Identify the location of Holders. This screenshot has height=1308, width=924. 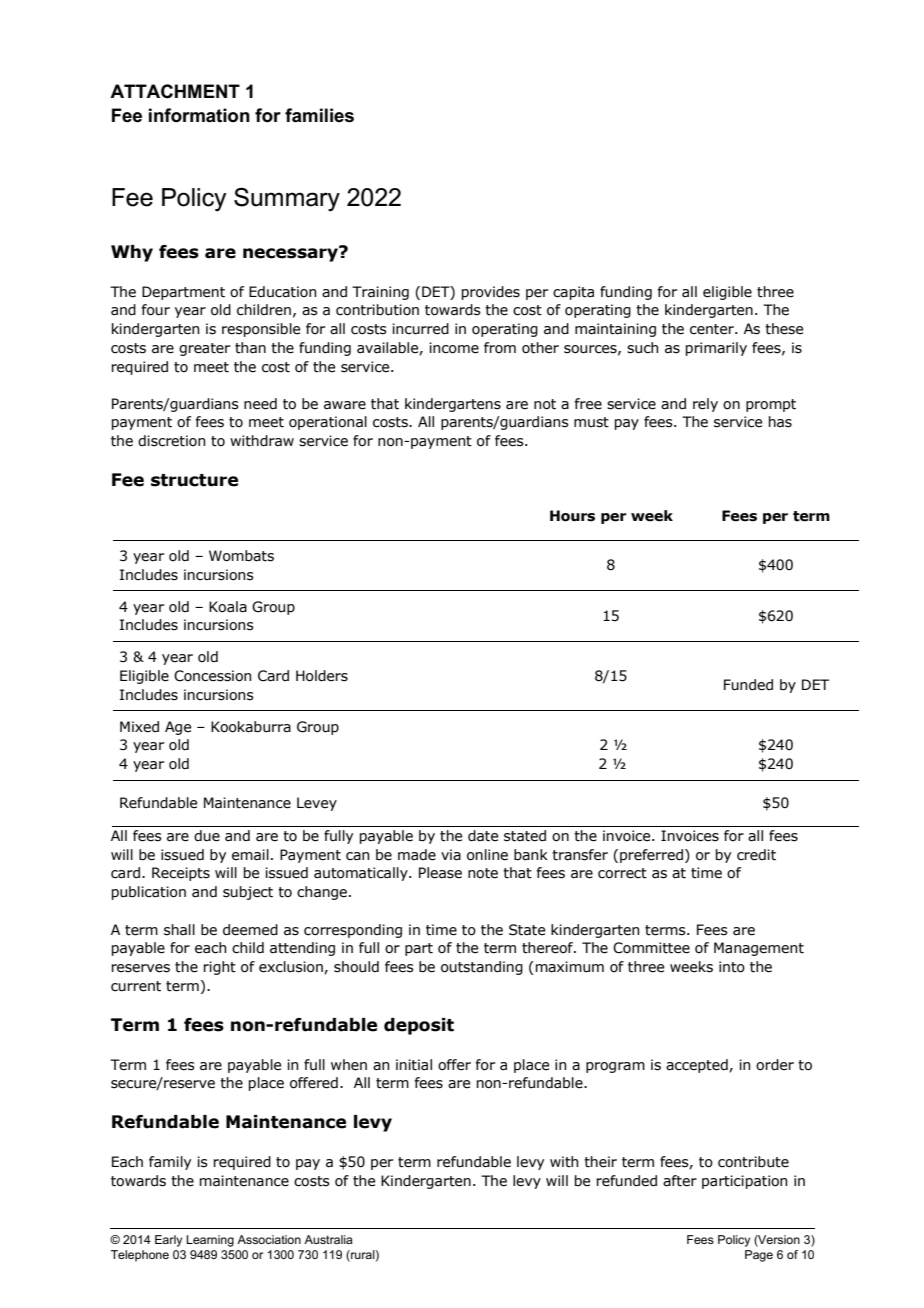
(322, 676).
